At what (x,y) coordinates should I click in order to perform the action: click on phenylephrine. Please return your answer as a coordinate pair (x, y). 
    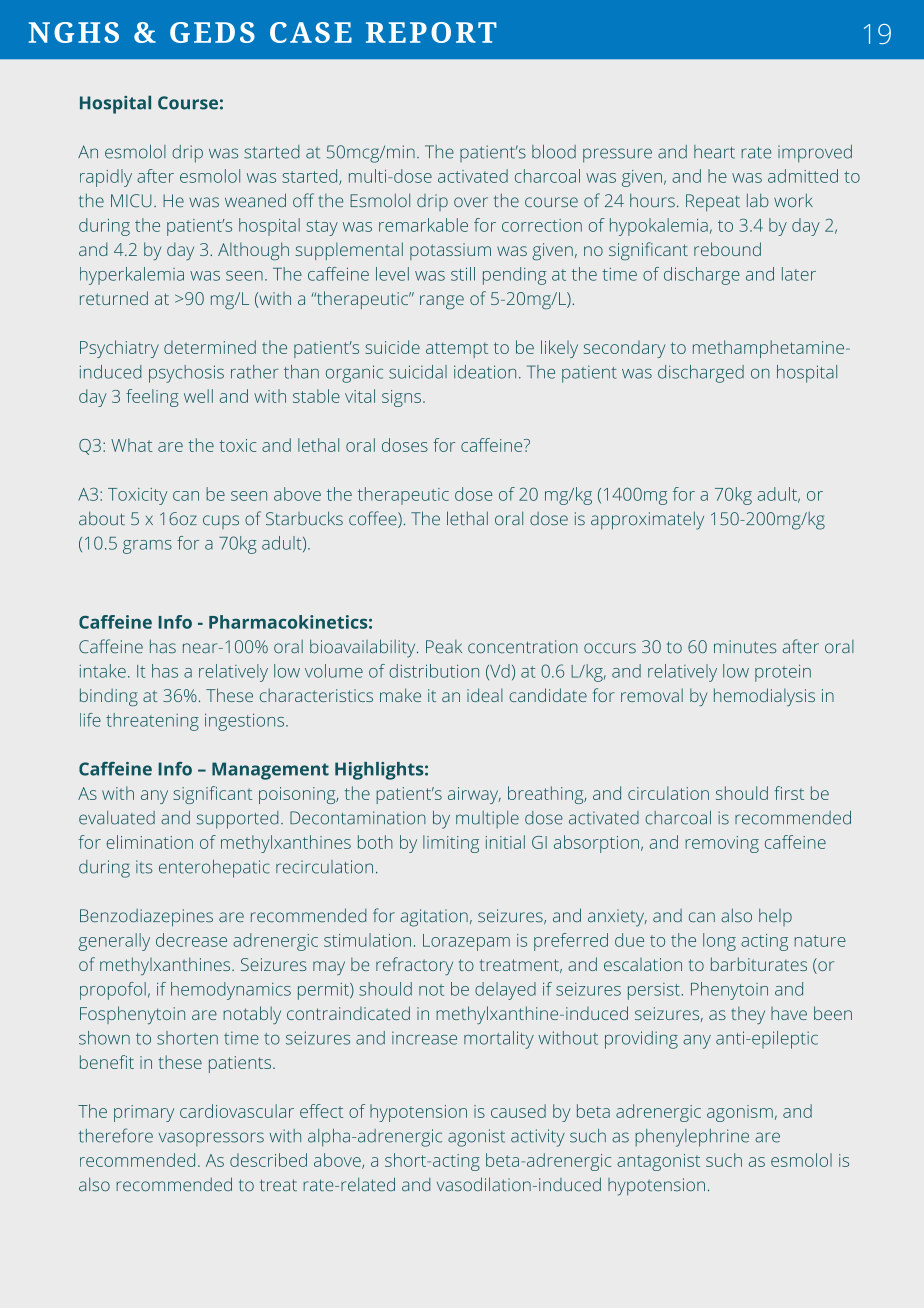
    Looking at the image, I should click on (692, 1138).
